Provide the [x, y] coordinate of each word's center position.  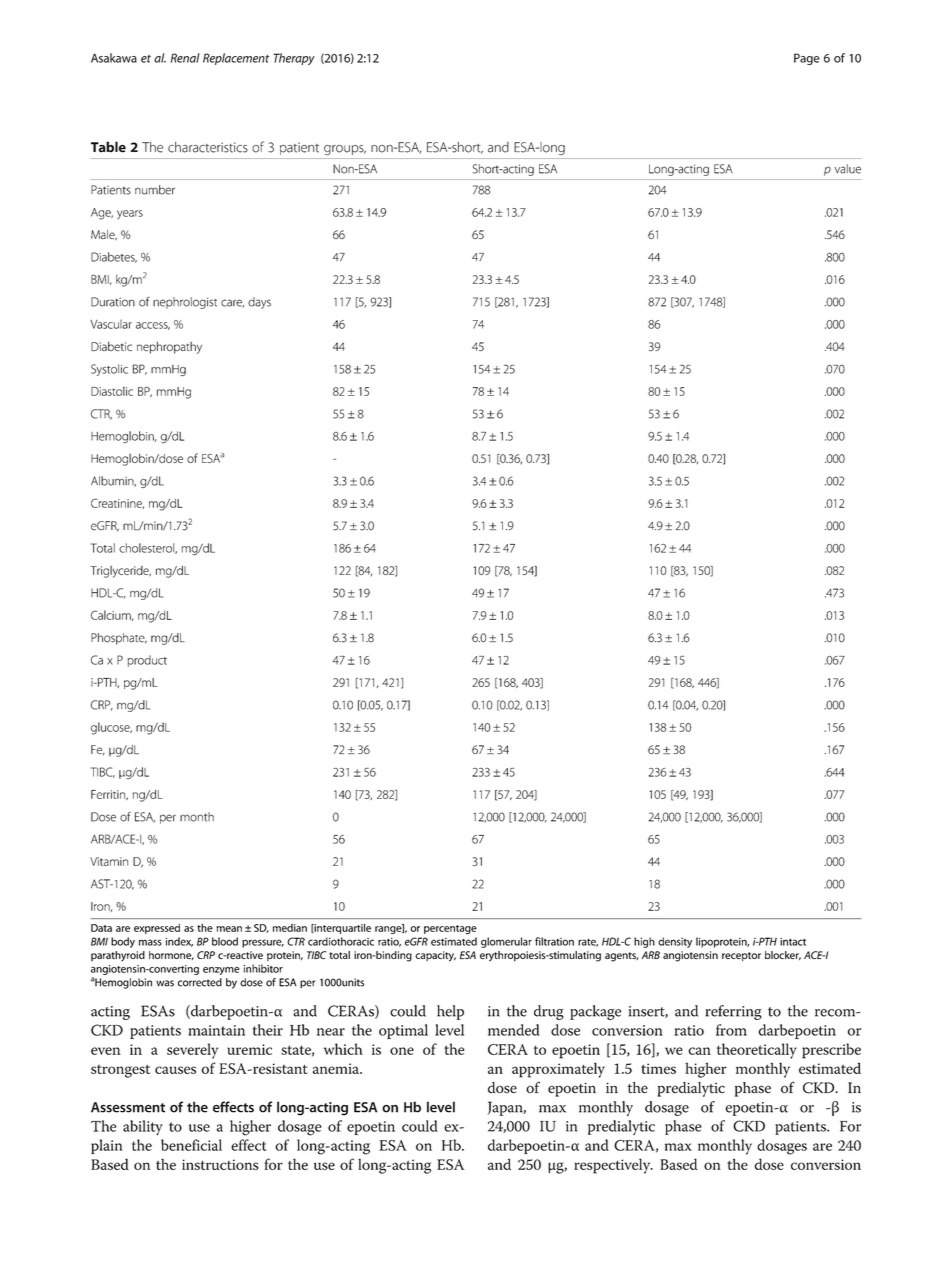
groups [345, 150]
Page [807, 59]
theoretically [757, 1051]
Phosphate [119, 639]
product [147, 661]
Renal [185, 58]
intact [793, 942]
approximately [558, 1070]
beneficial [191, 1145]
